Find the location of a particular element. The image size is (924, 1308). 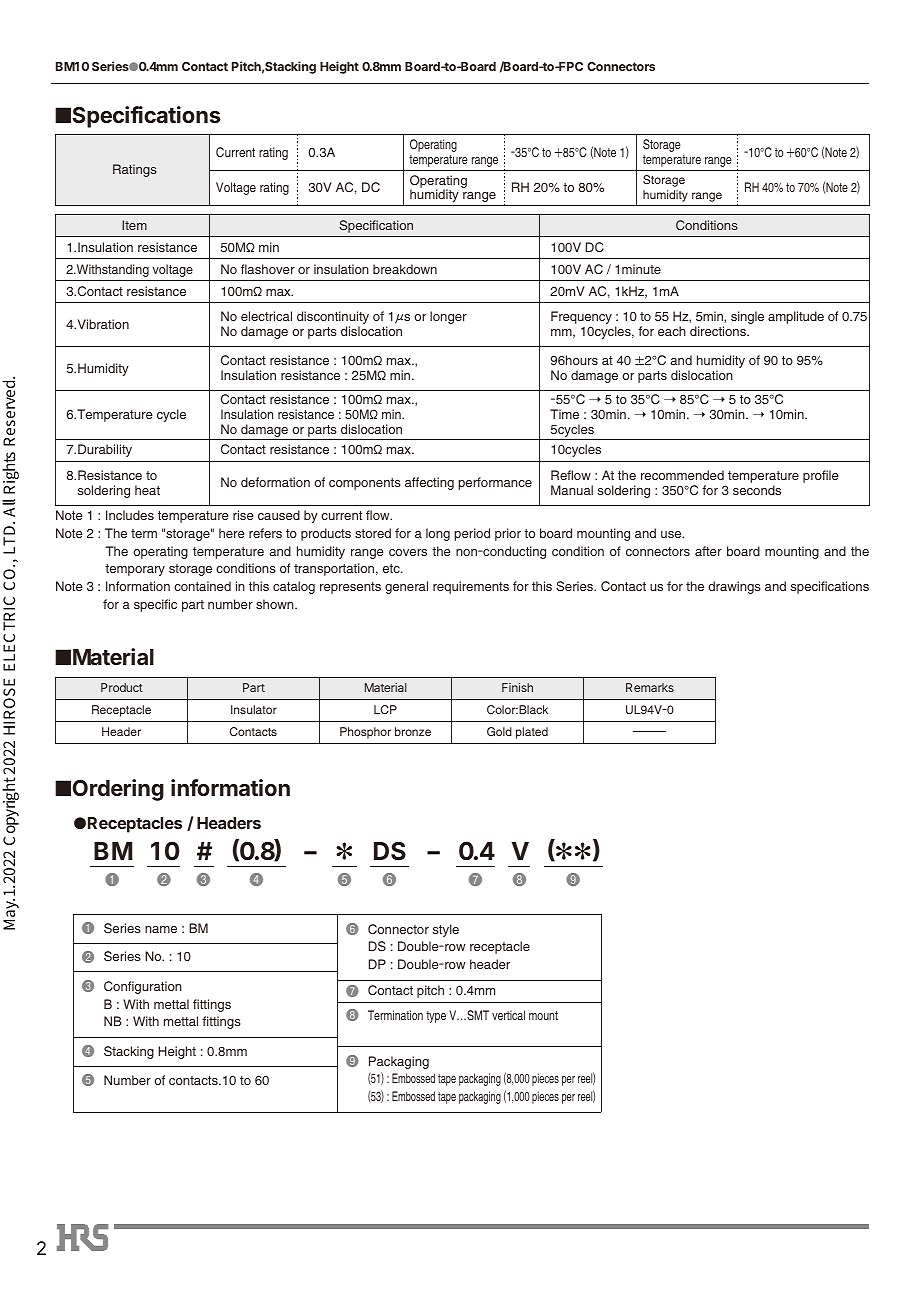

plated is located at coordinates (532, 733).
